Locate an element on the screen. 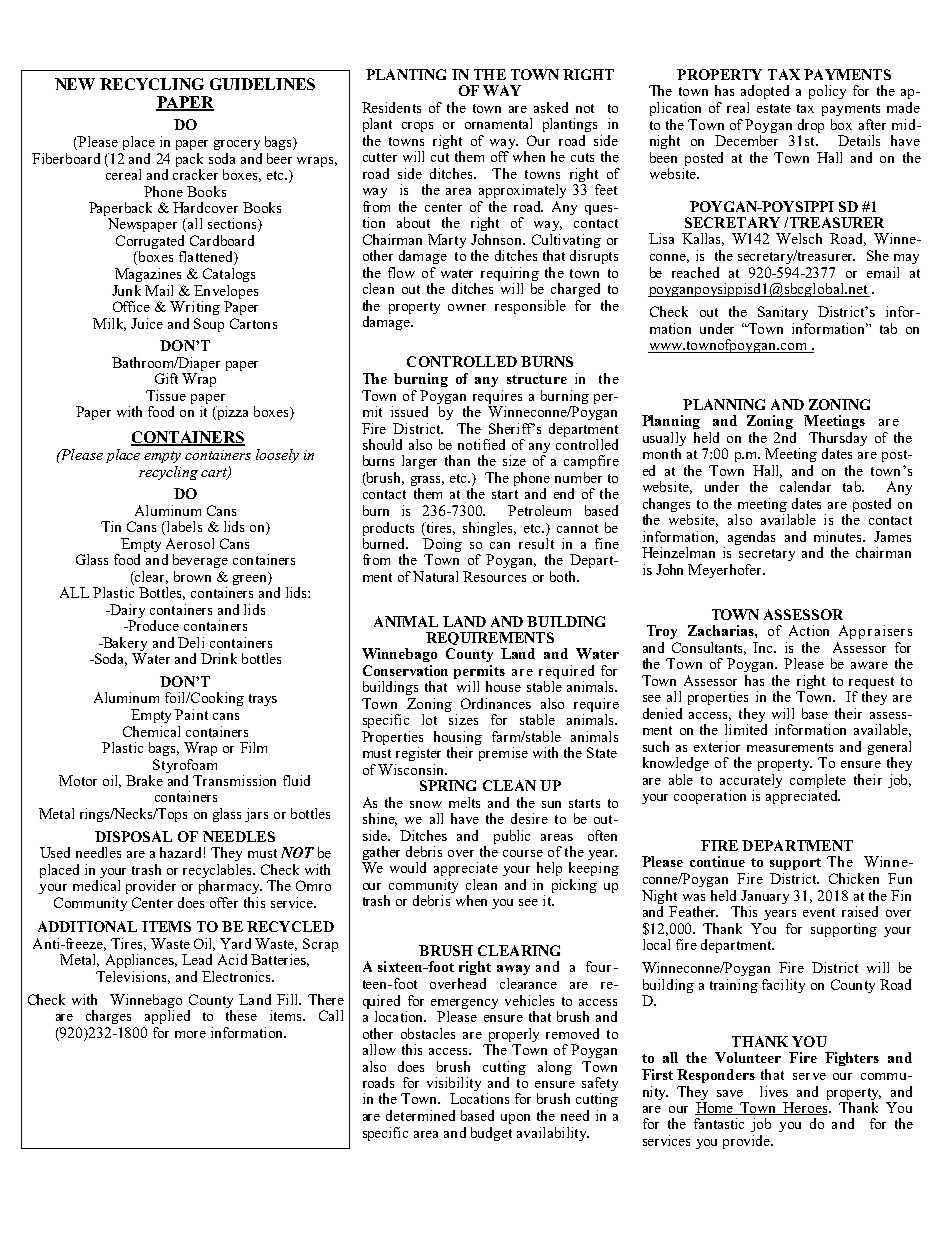 The width and height of the screenshot is (952, 1233). Inc is located at coordinates (764, 647).
